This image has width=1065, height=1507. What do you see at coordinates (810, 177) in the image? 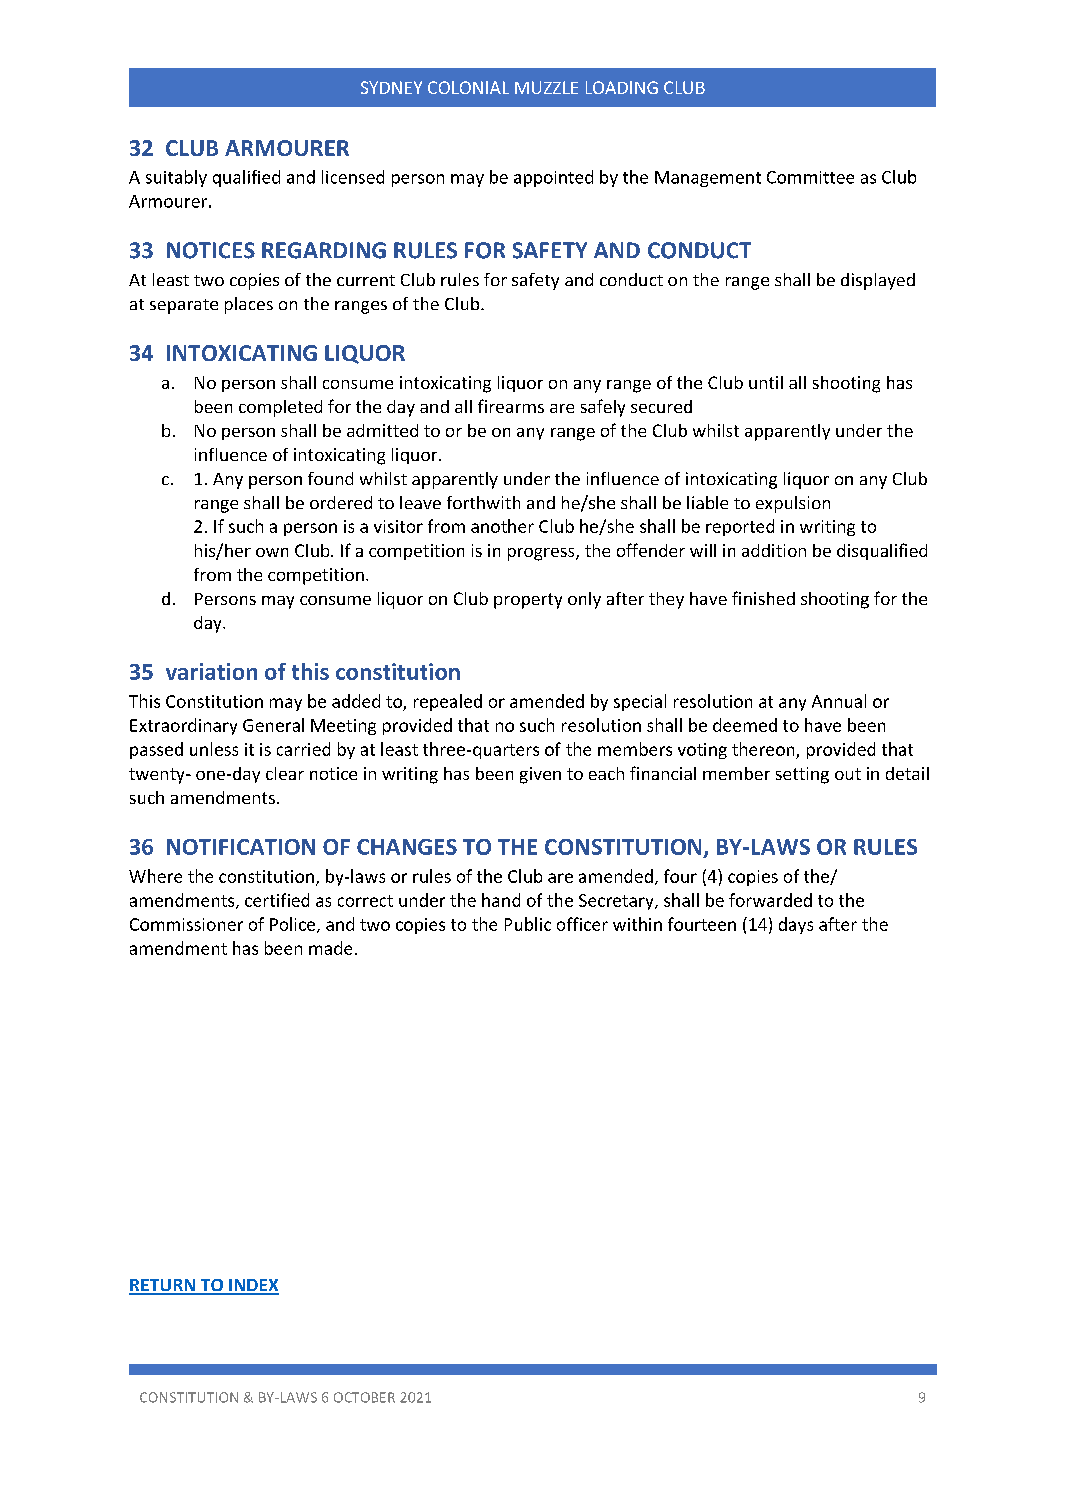
I see `Committee` at bounding box center [810, 177].
